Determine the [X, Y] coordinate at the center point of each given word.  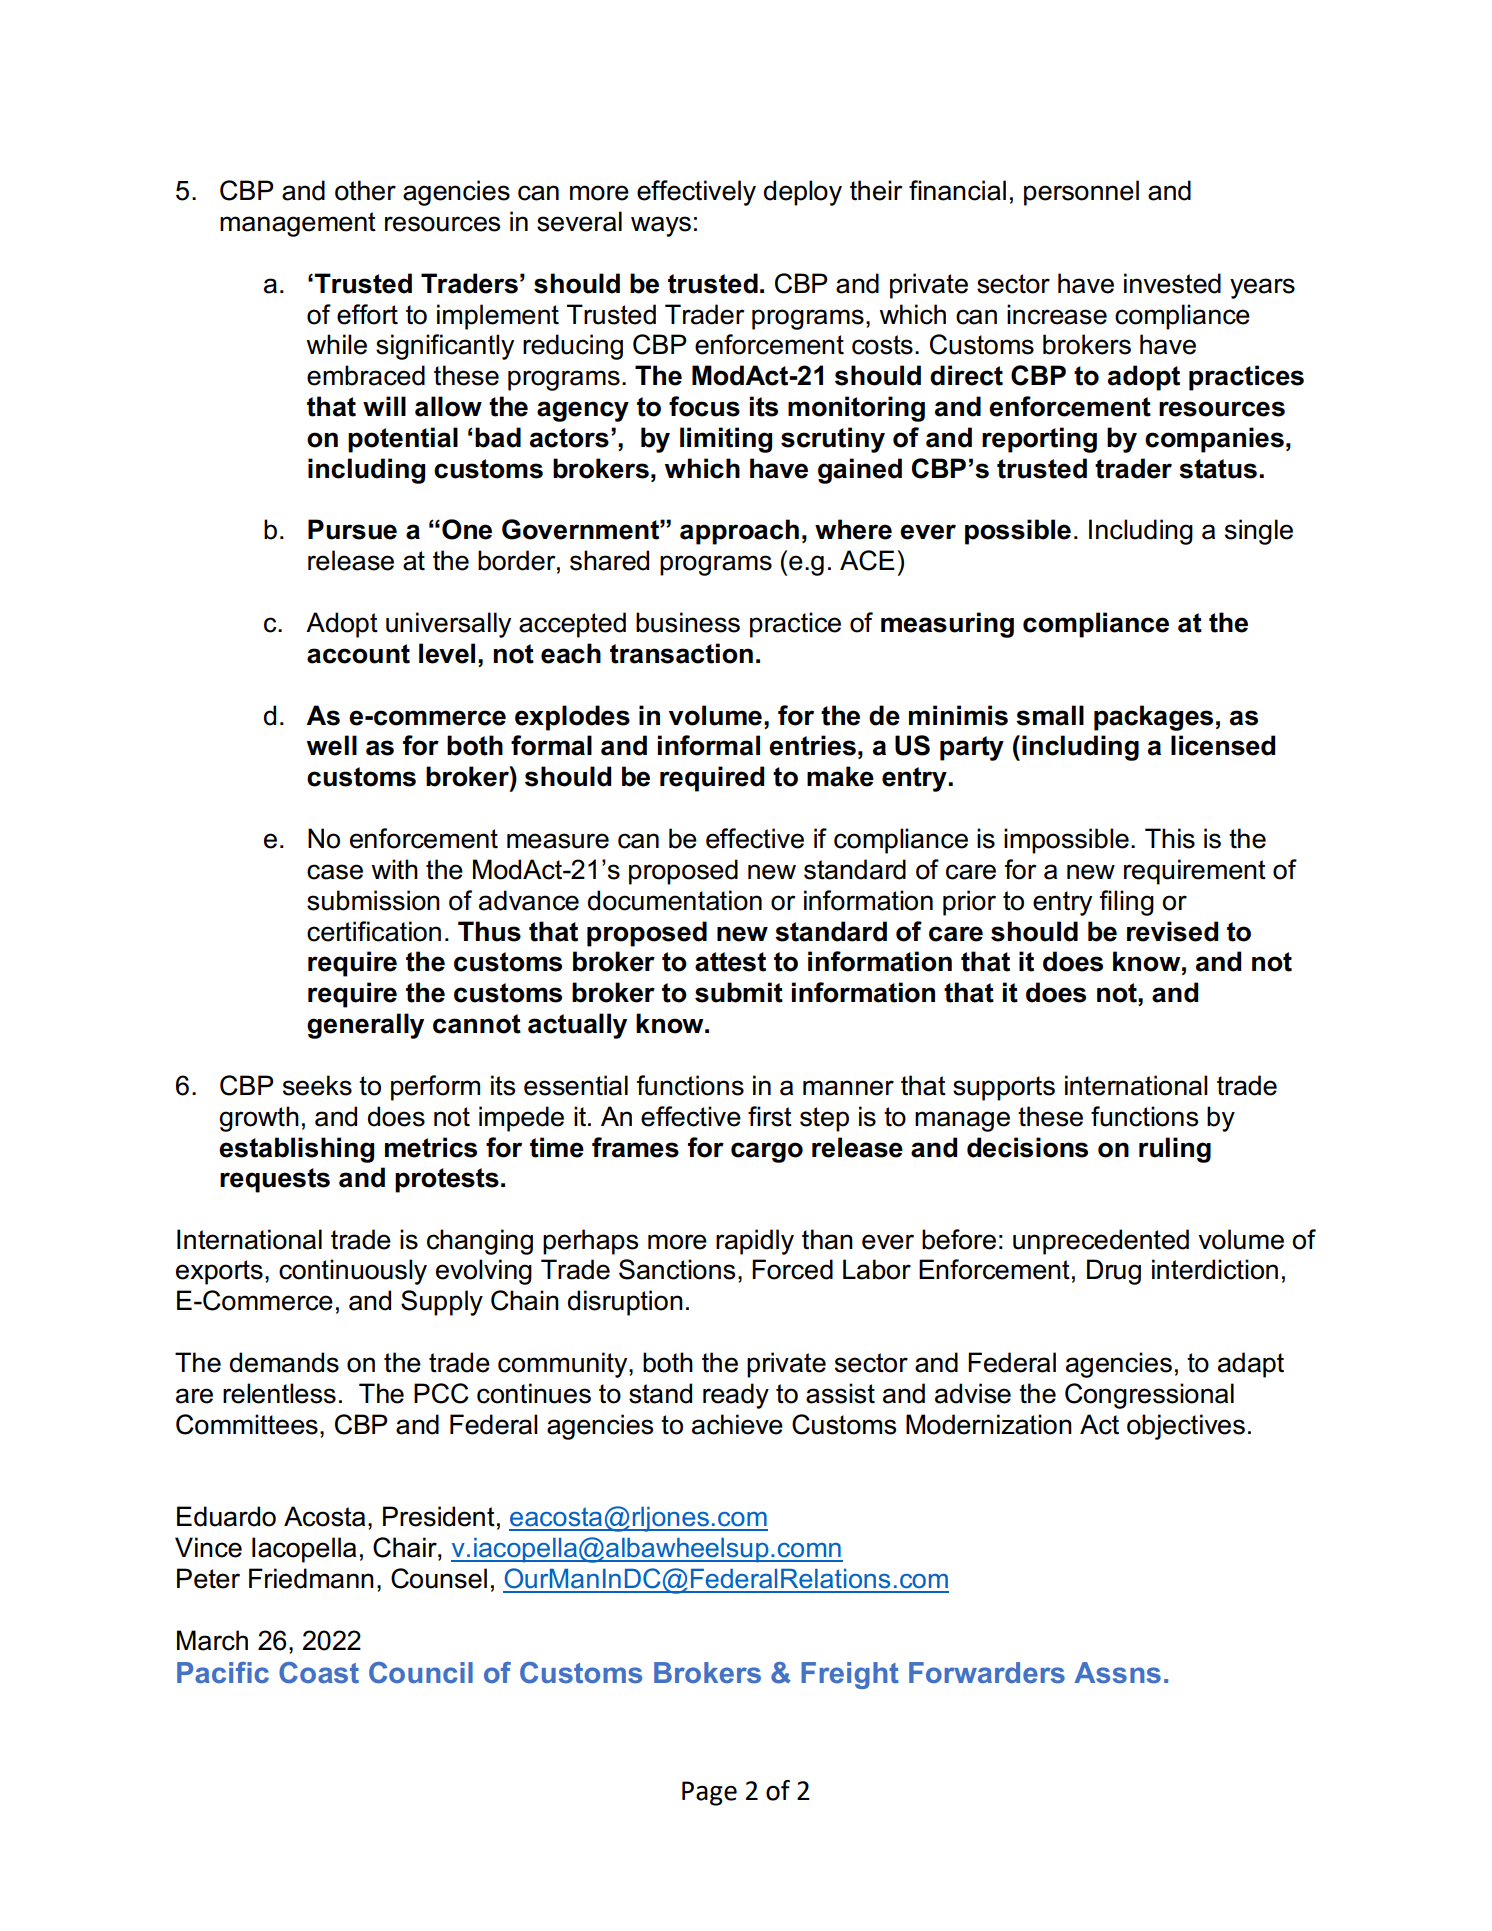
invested [1172, 283]
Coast [319, 1673]
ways [661, 226]
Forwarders [987, 1672]
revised [1172, 931]
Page [709, 1793]
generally [365, 1026]
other [365, 190]
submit [739, 992]
